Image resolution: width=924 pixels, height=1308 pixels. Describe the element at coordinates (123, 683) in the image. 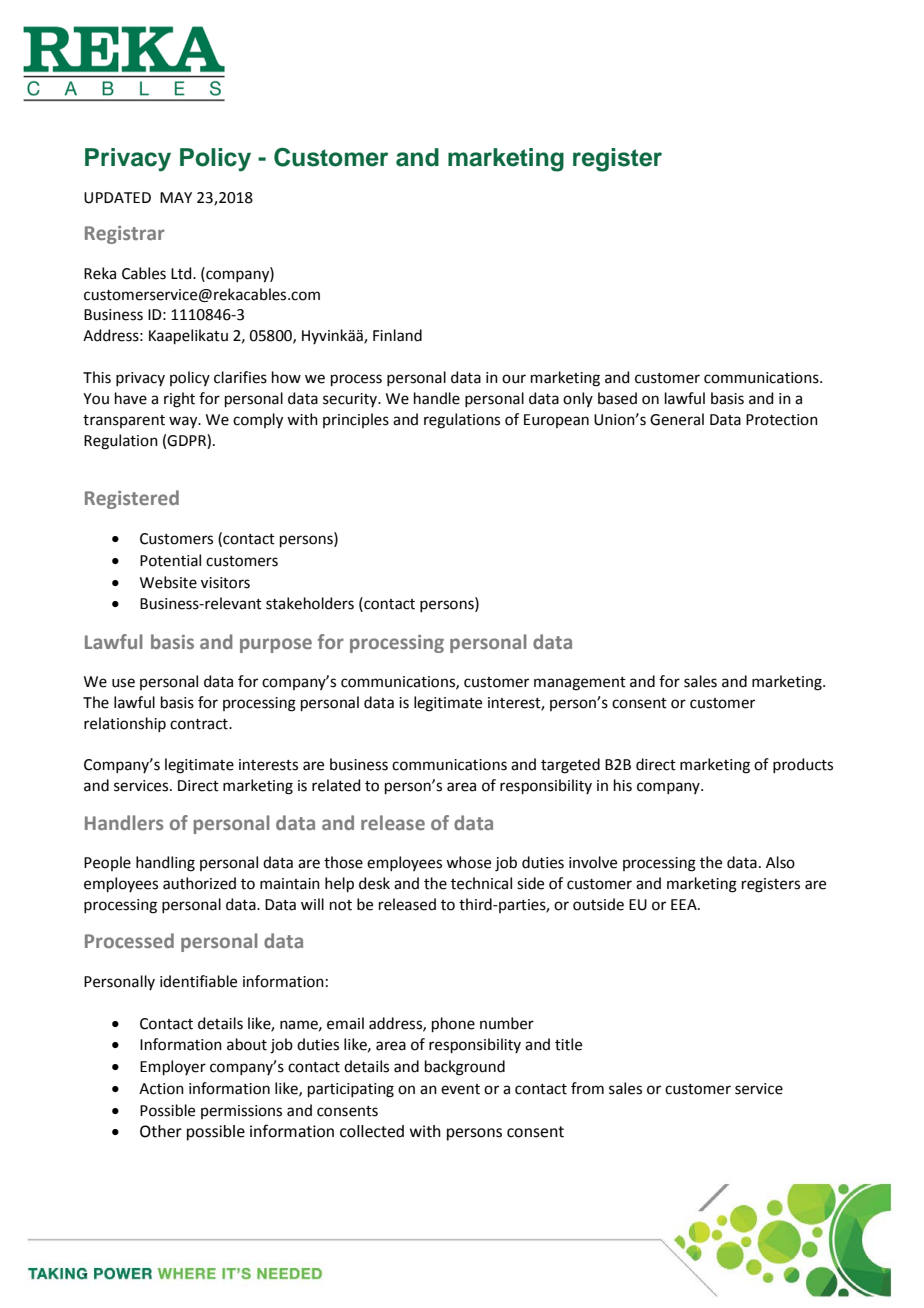

I see `use` at that location.
